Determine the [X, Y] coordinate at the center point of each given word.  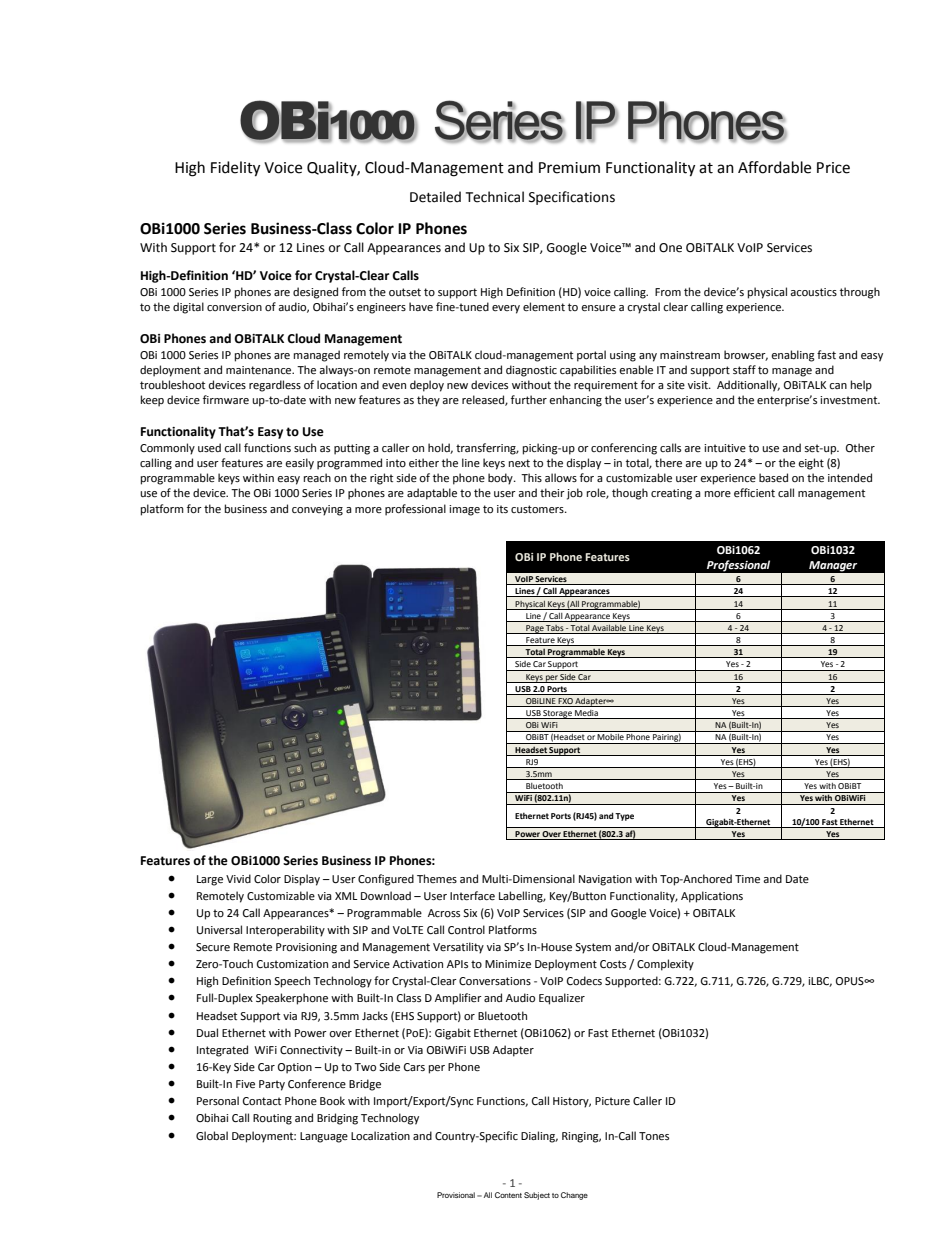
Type [624, 817]
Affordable [774, 167]
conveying [317, 510]
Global [212, 1136]
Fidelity [235, 169]
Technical [495, 197]
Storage [558, 714]
